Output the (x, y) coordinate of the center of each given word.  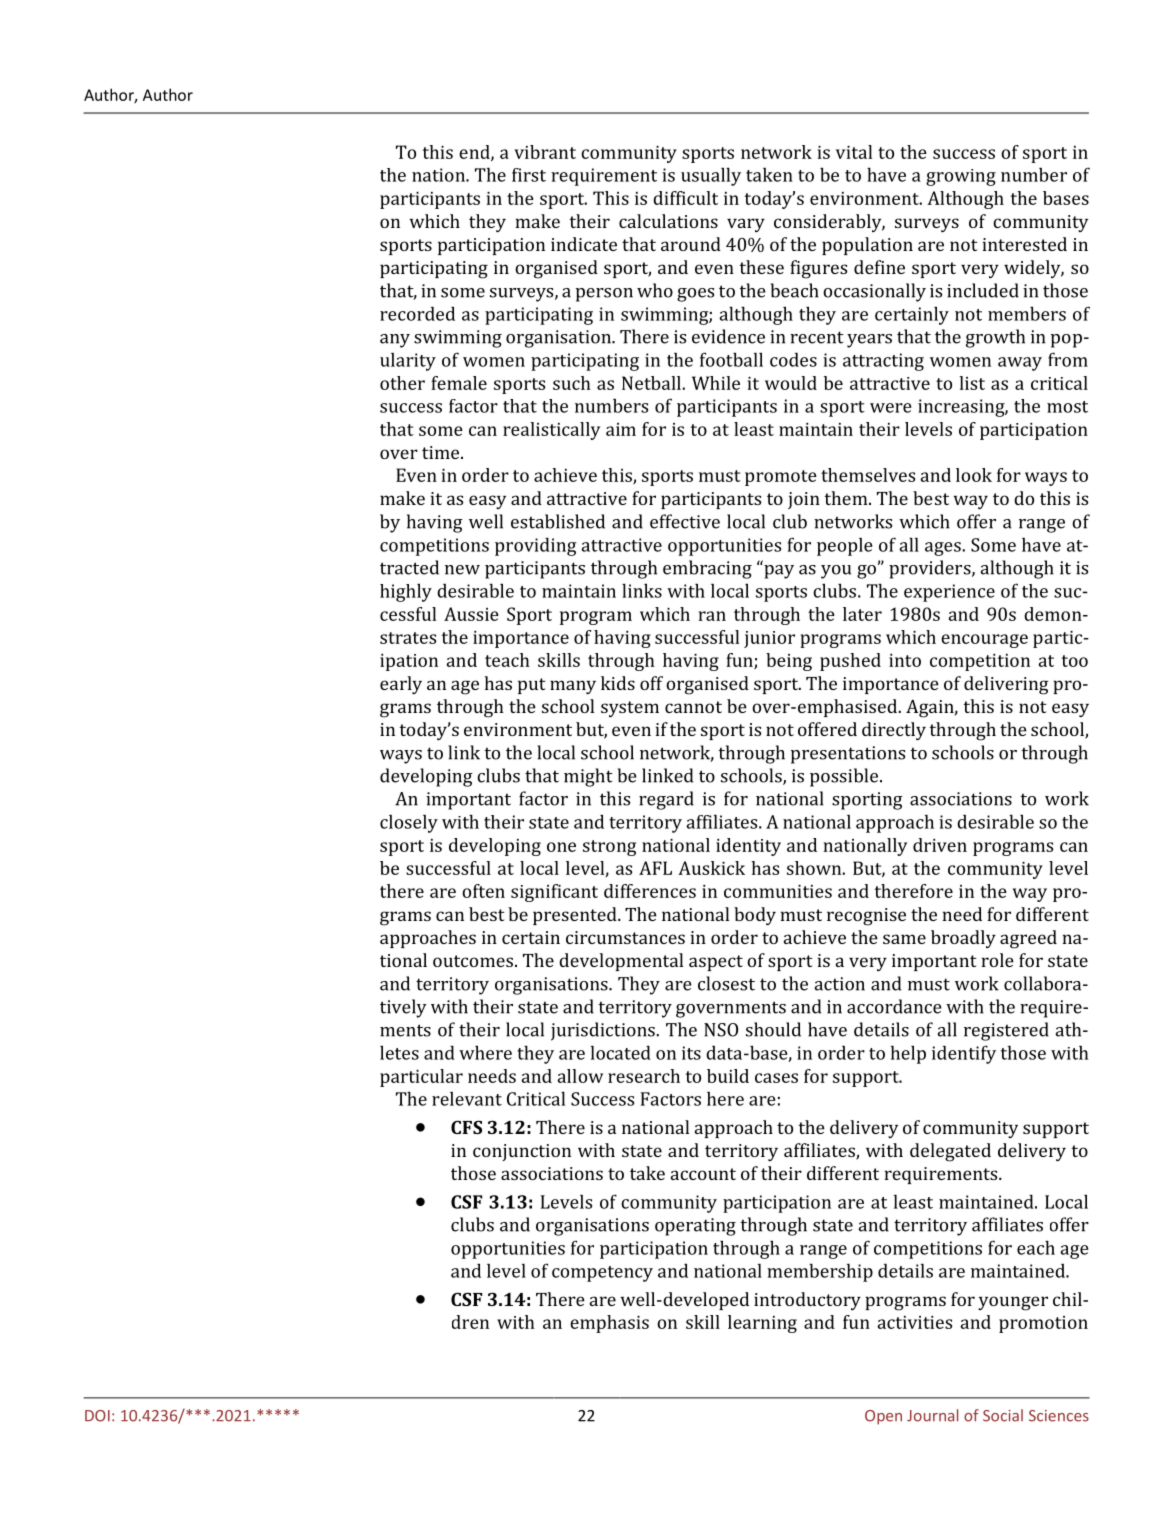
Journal (932, 1415)
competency (602, 1274)
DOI (97, 1416)
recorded (417, 313)
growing (961, 177)
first (529, 175)
